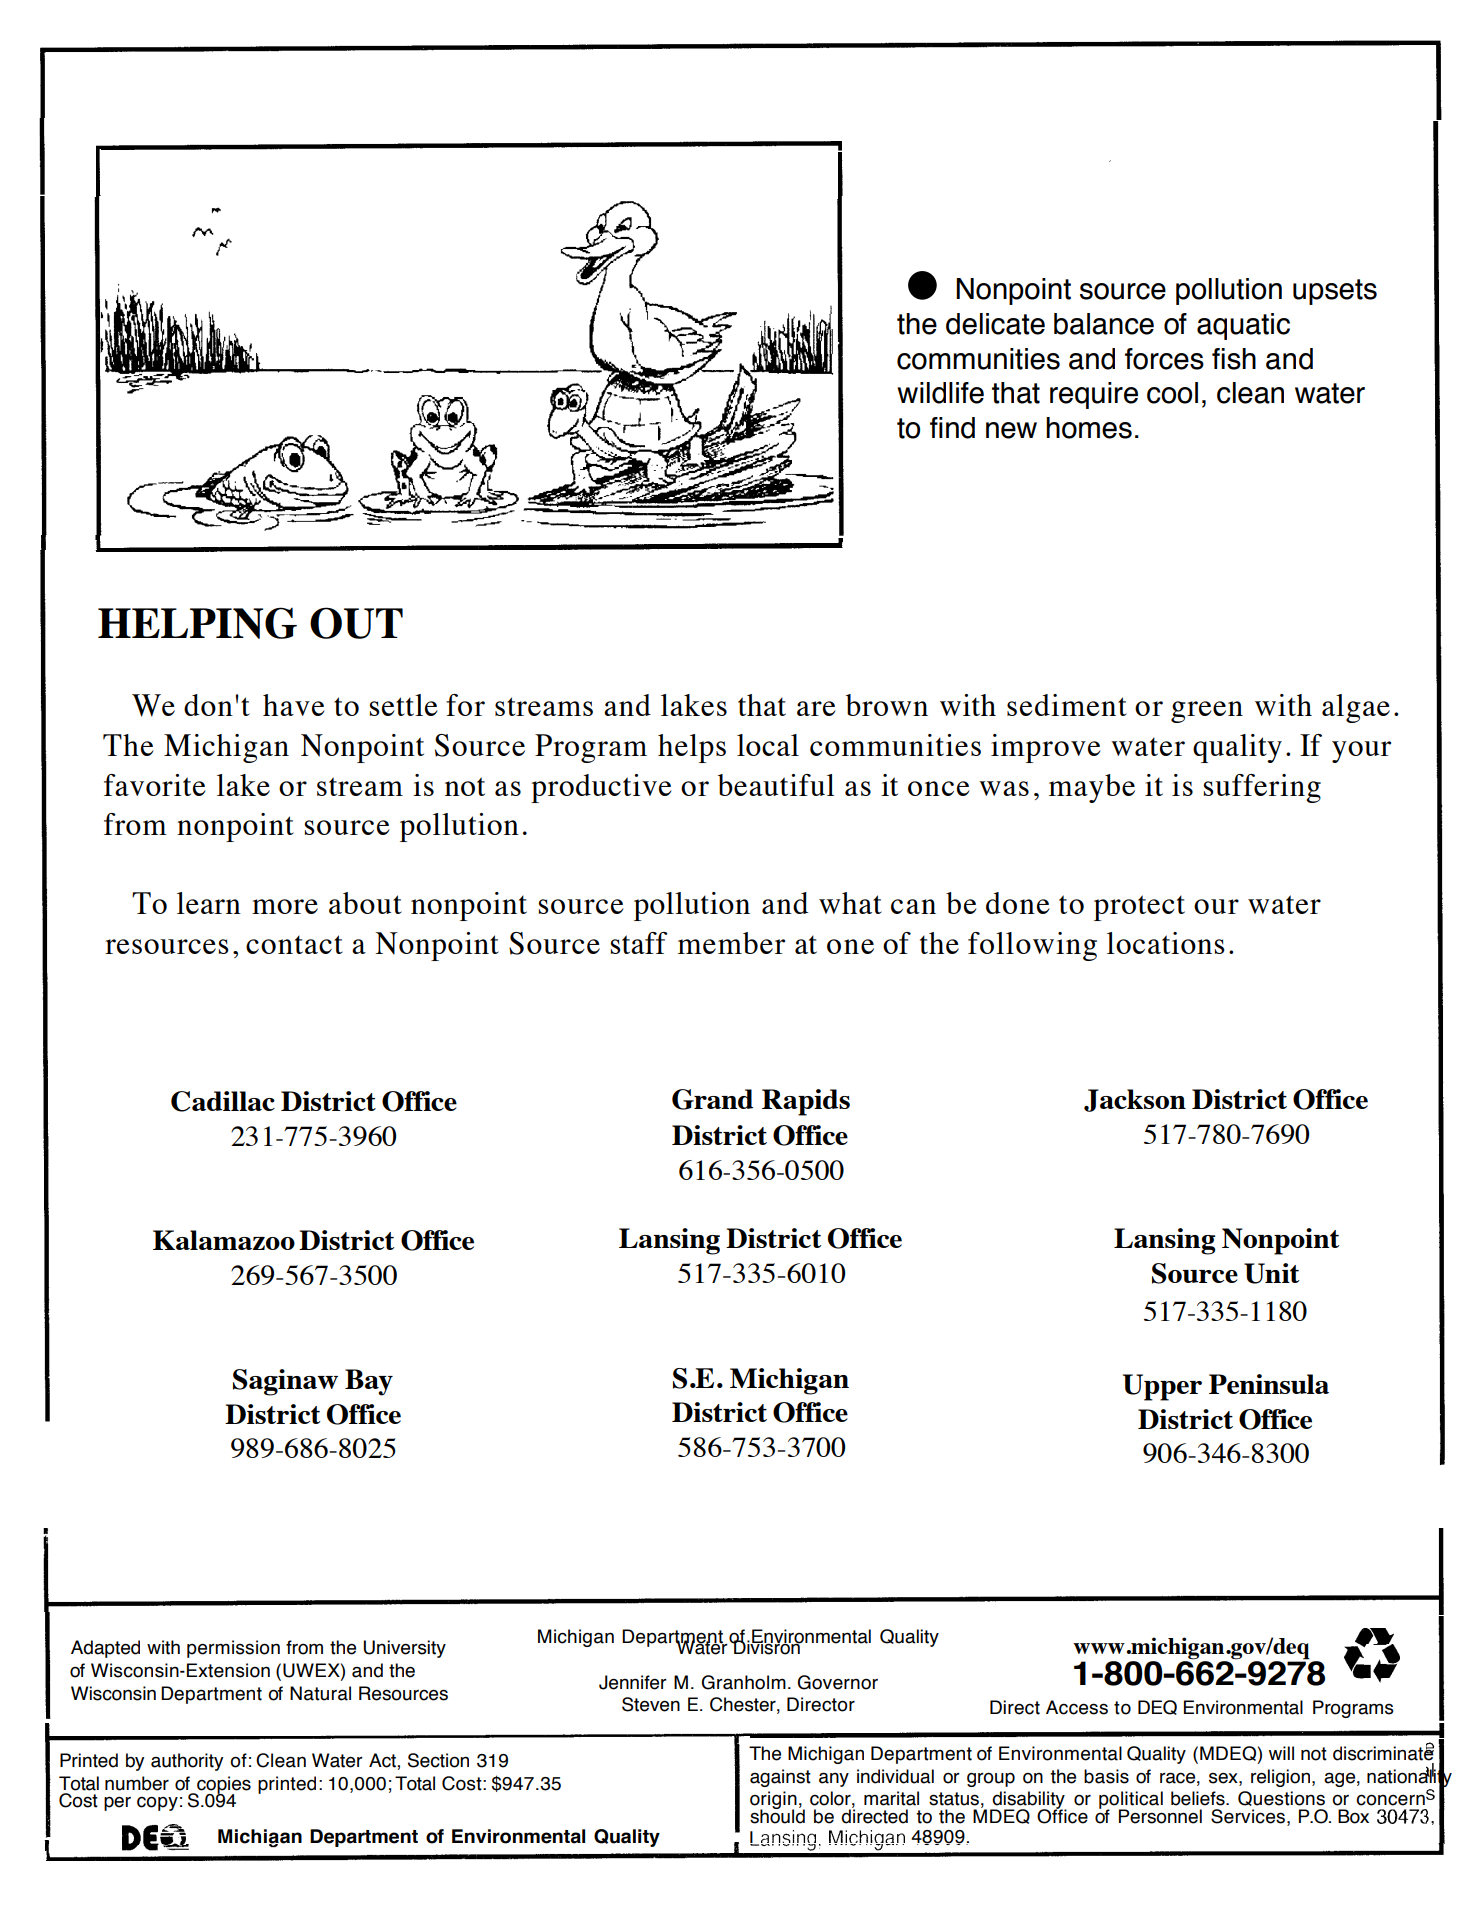  I want to click on Kalamazoo, so click(224, 1240).
